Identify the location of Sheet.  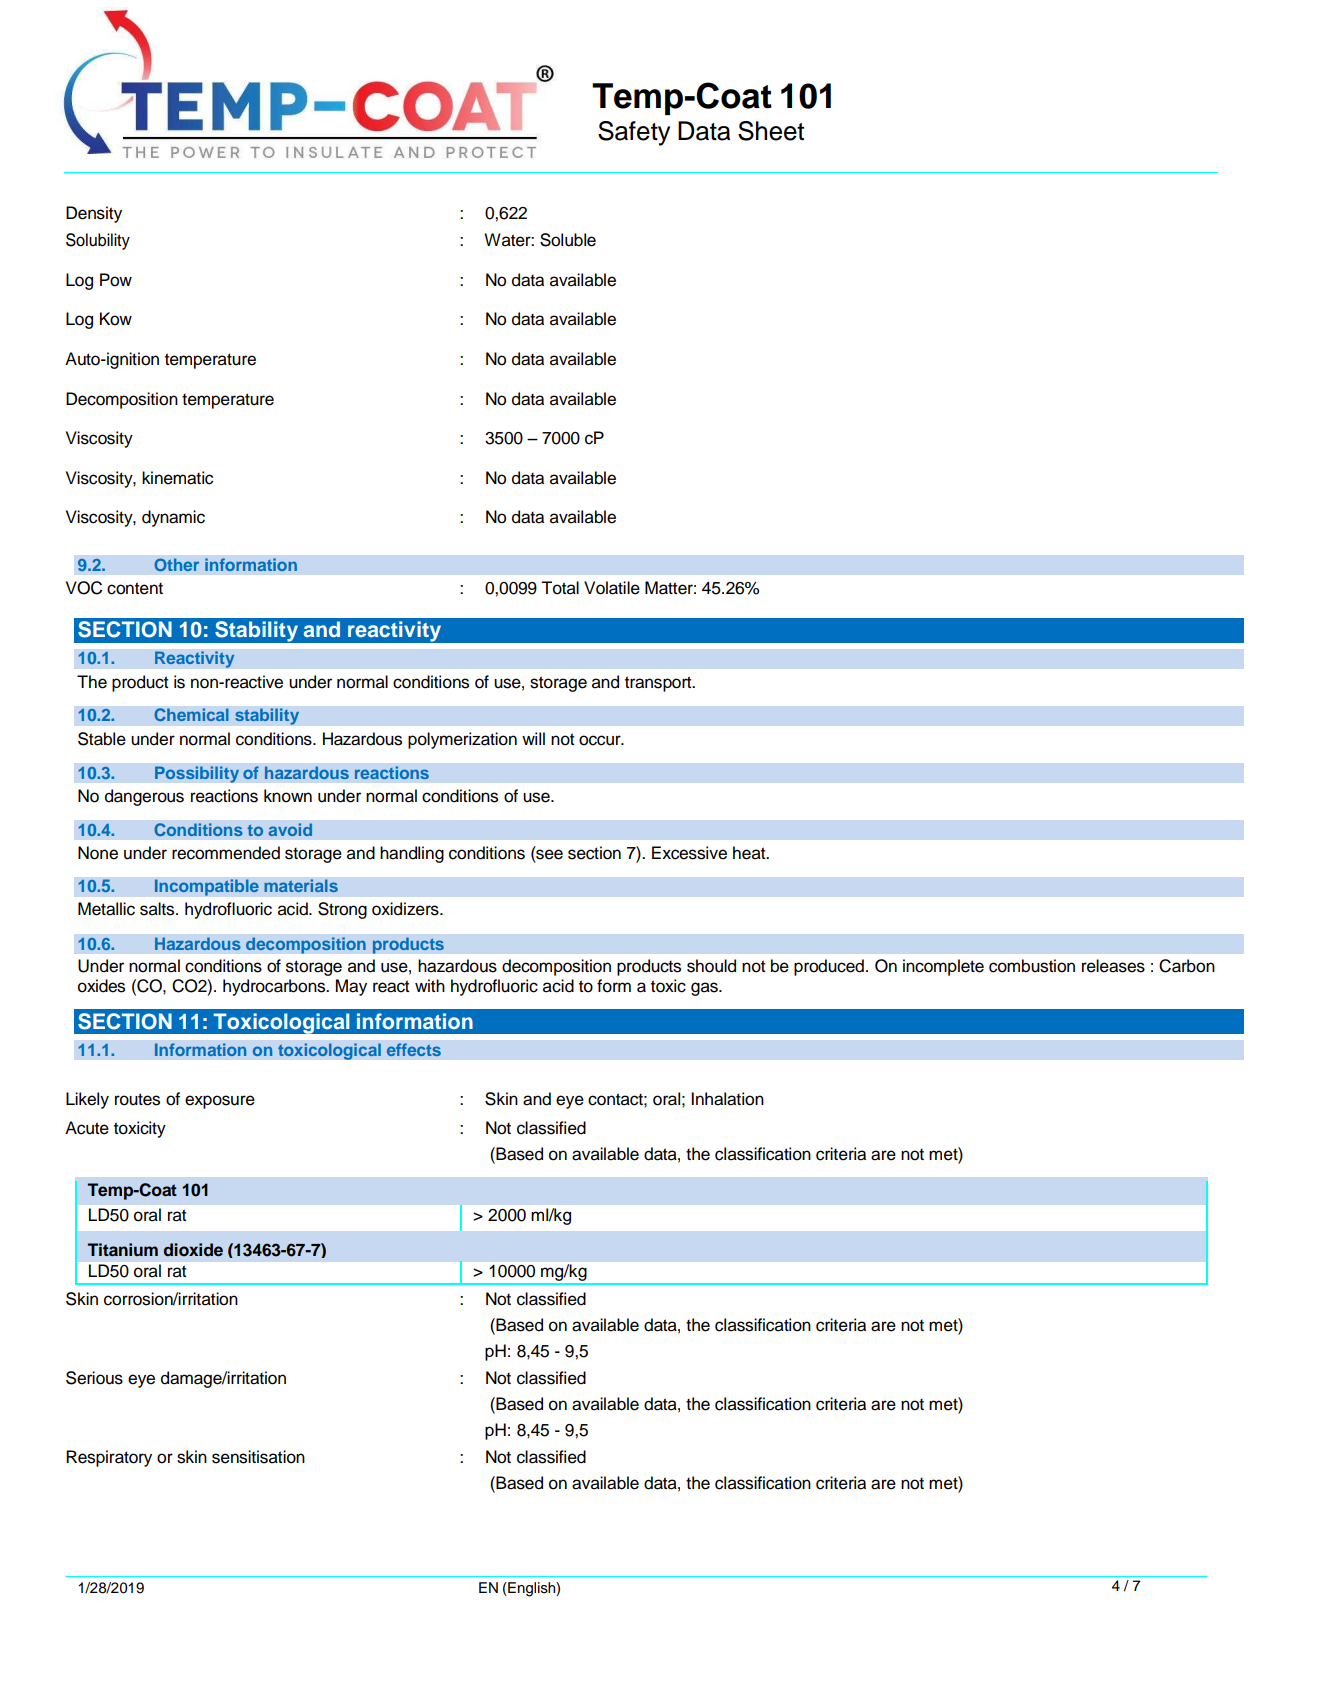
(771, 131).
